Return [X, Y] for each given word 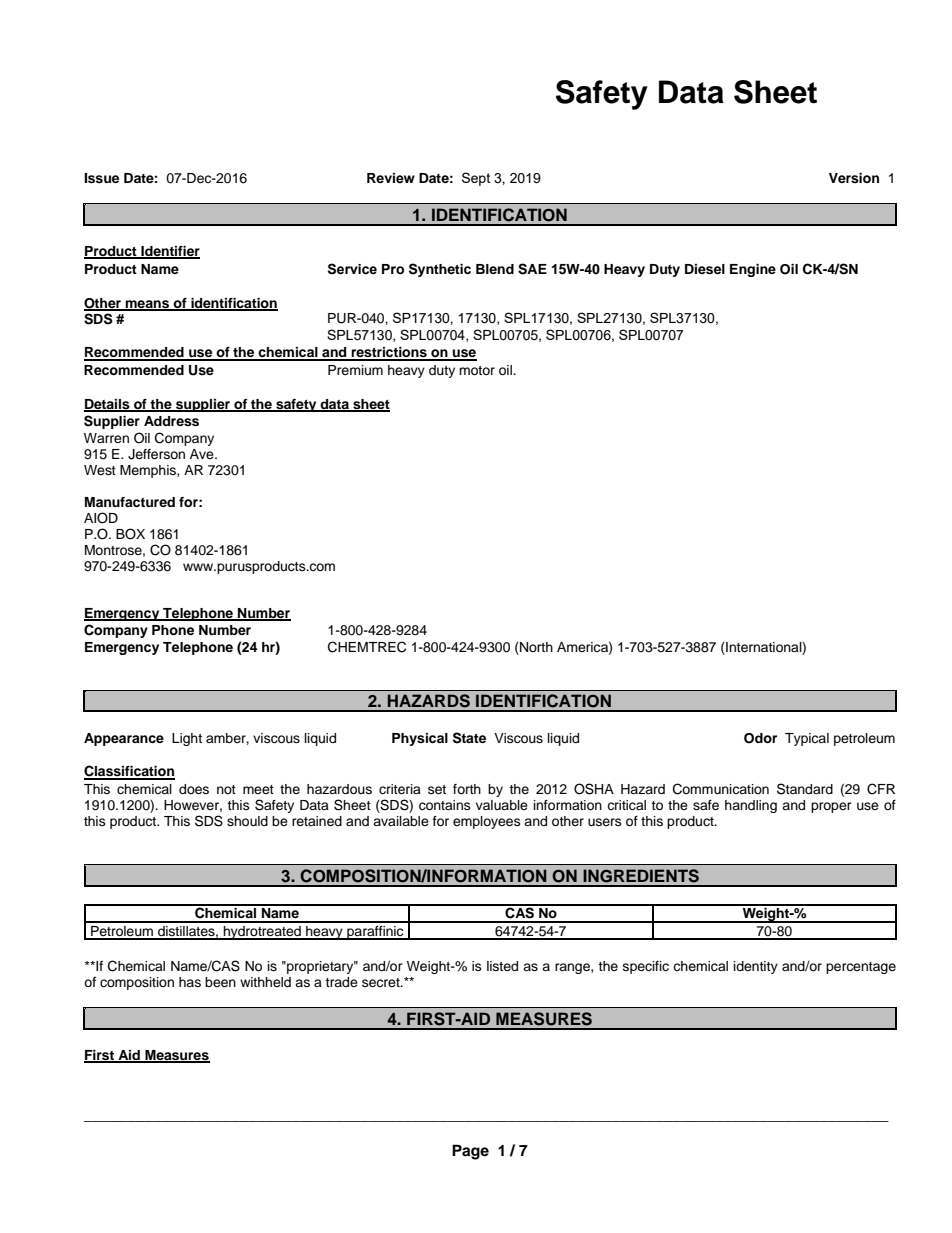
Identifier [169, 252]
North [535, 647]
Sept [476, 179]
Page [470, 1152]
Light [187, 739]
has [190, 982]
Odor [760, 738]
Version [854, 178]
